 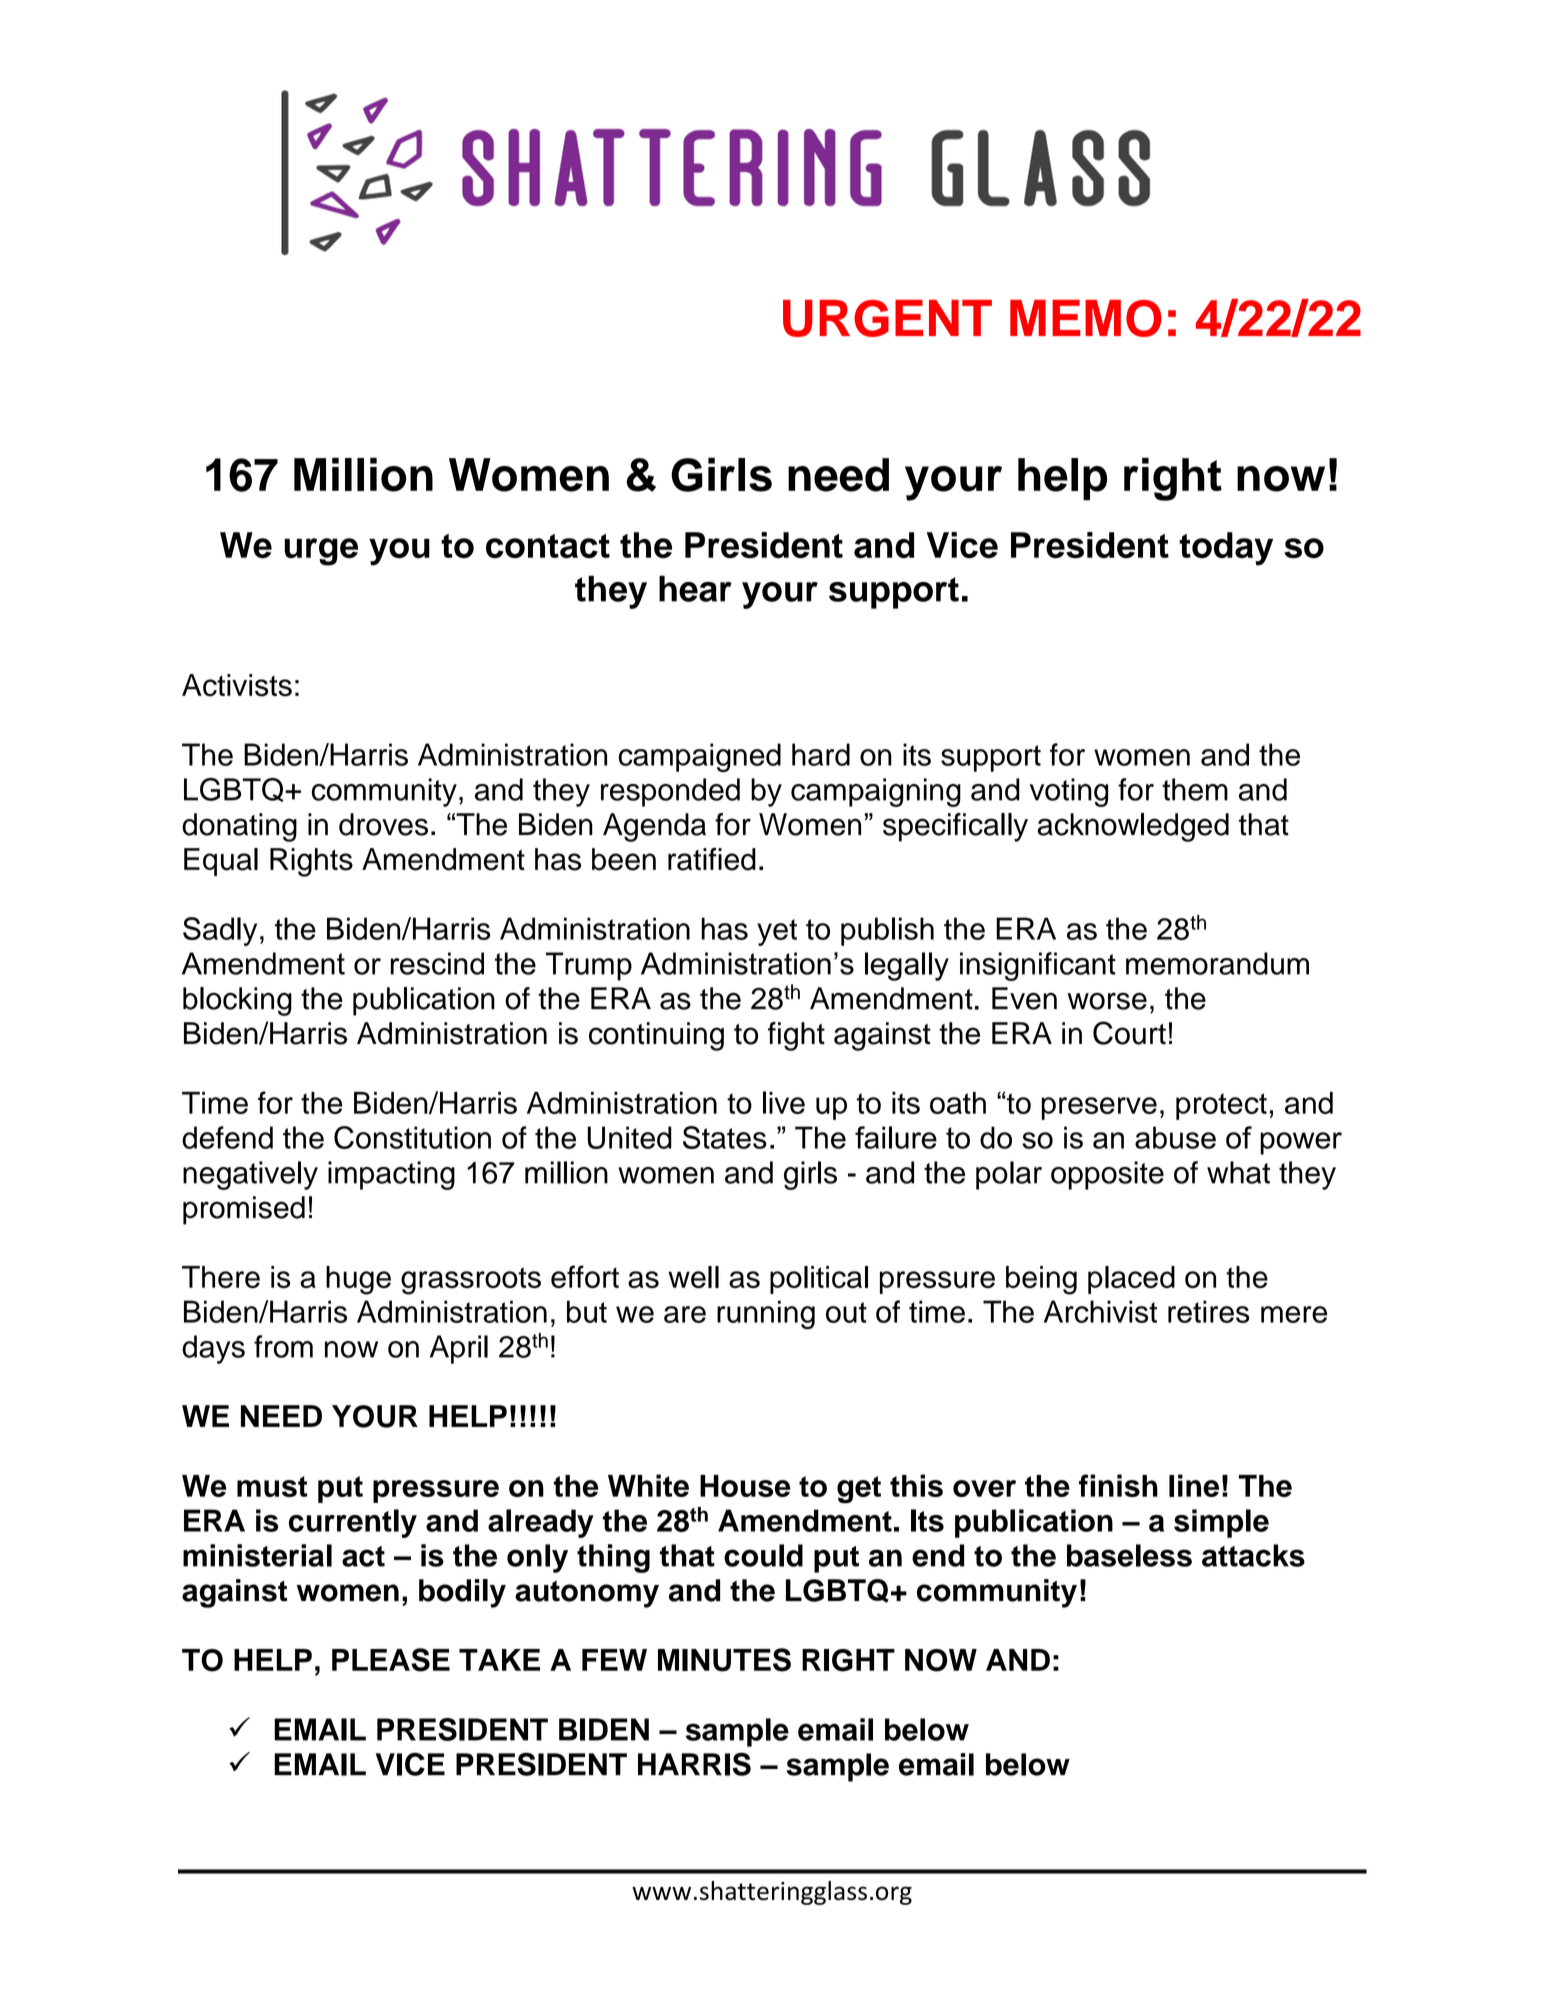 What do you see at coordinates (1133, 827) in the screenshot?
I see `acknowledged` at bounding box center [1133, 827].
